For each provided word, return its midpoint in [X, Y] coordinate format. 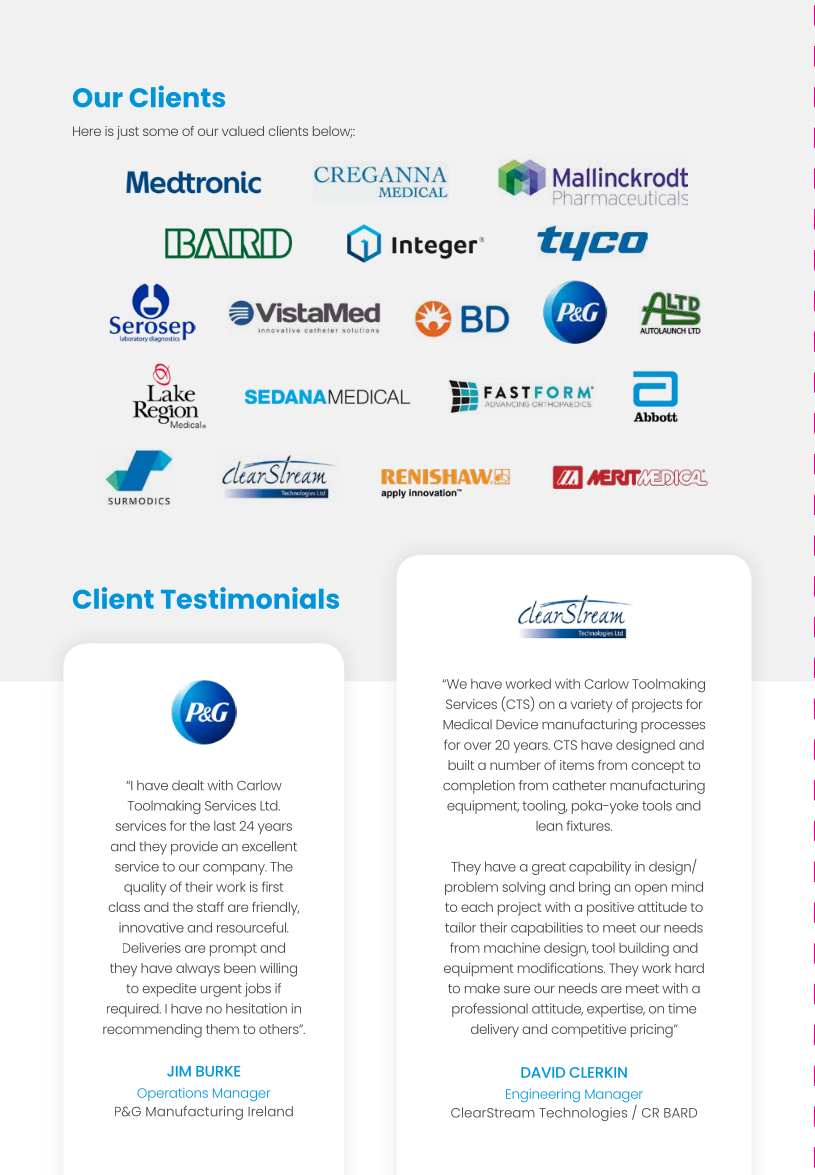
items [577, 765]
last [225, 826]
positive [610, 909]
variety [592, 706]
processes [673, 727]
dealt [188, 785]
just [128, 133]
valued [243, 131]
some [160, 132]
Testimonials [250, 598]
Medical [467, 724]
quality [145, 888]
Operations [172, 1094]
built [461, 765]
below [332, 132]
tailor [460, 927]
